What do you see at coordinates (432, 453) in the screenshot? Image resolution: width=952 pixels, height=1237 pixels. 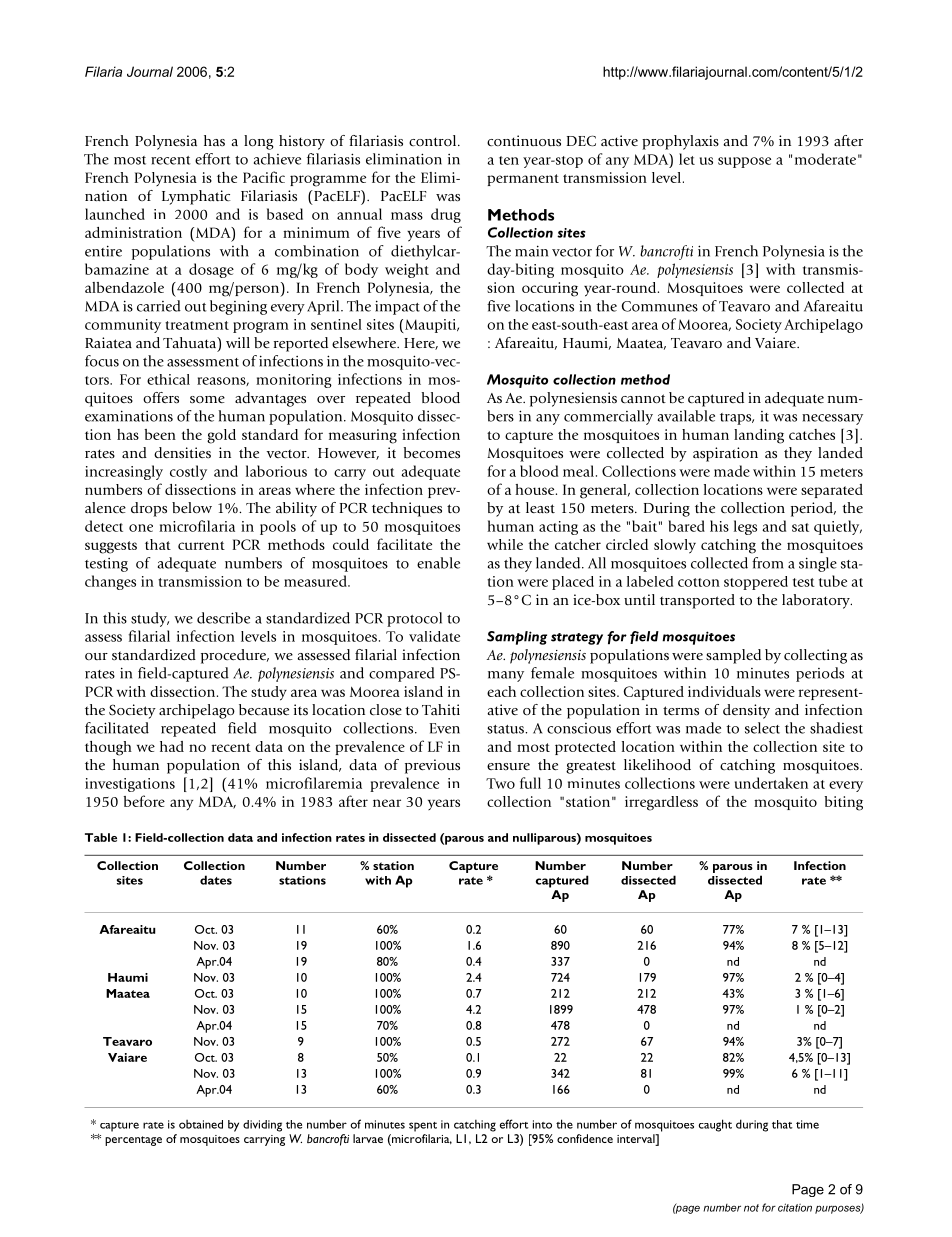 I see `becomes` at bounding box center [432, 453].
